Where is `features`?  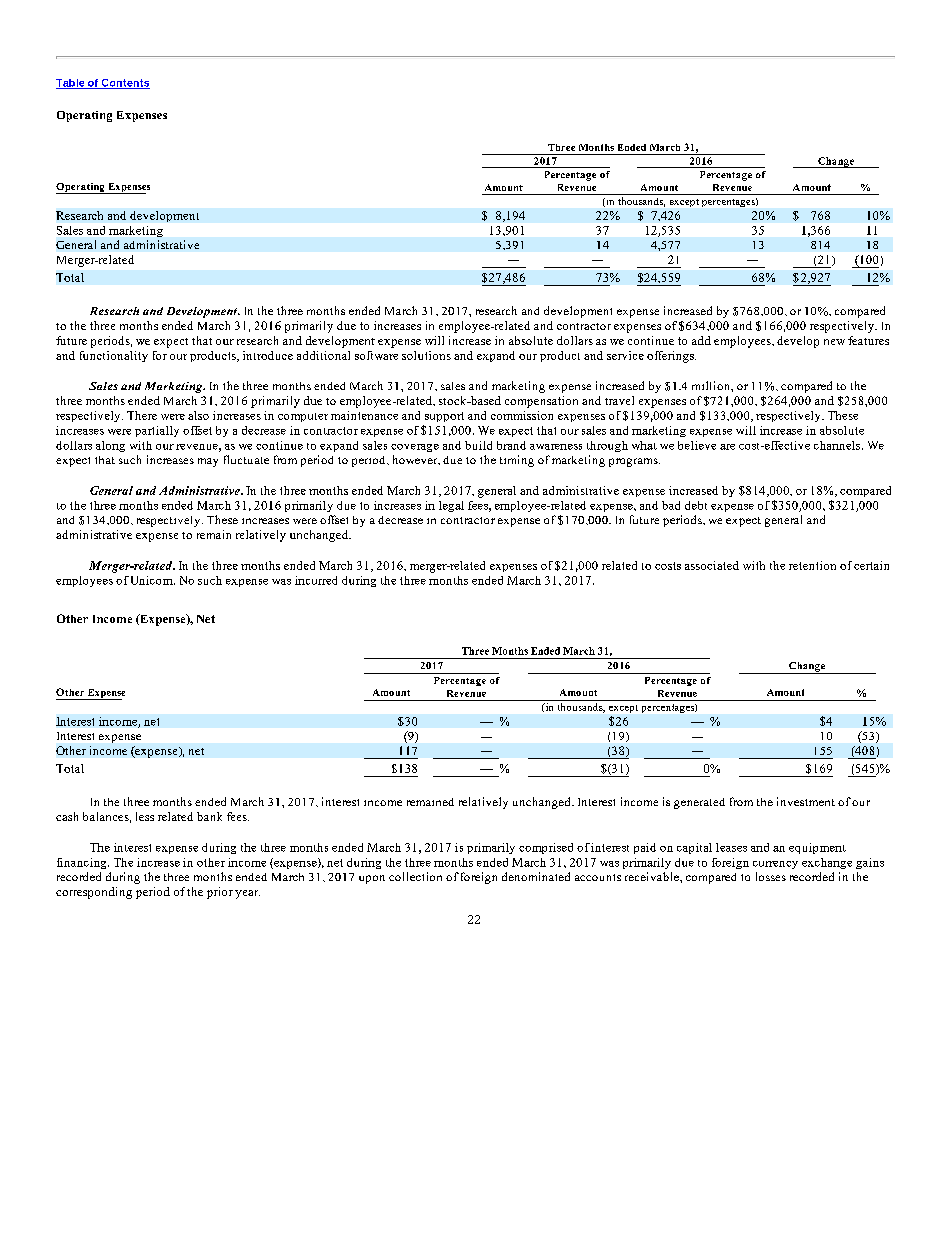
features is located at coordinates (868, 340).
